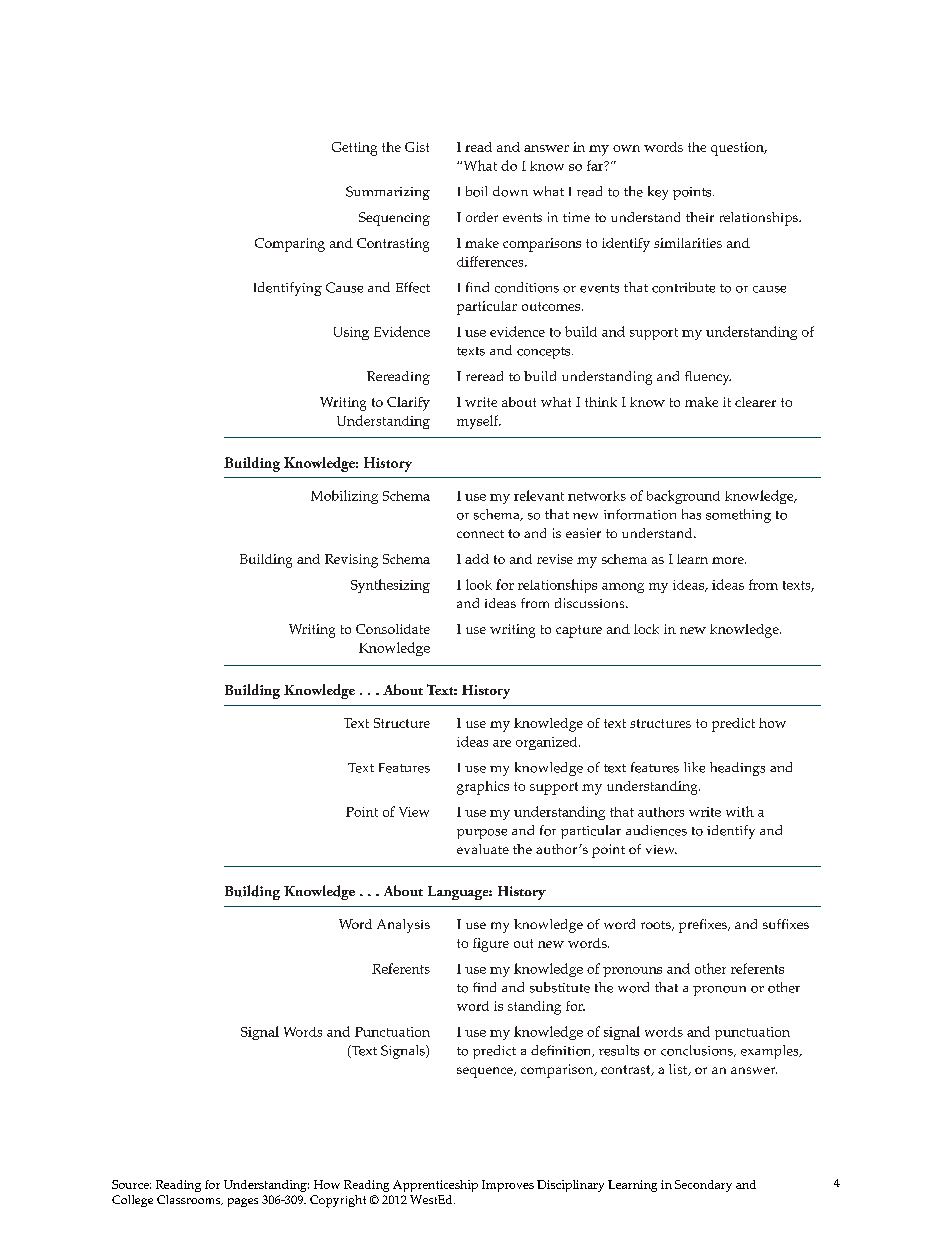 Image resolution: width=952 pixels, height=1233 pixels. What do you see at coordinates (403, 926) in the screenshot?
I see `Analysis` at bounding box center [403, 926].
